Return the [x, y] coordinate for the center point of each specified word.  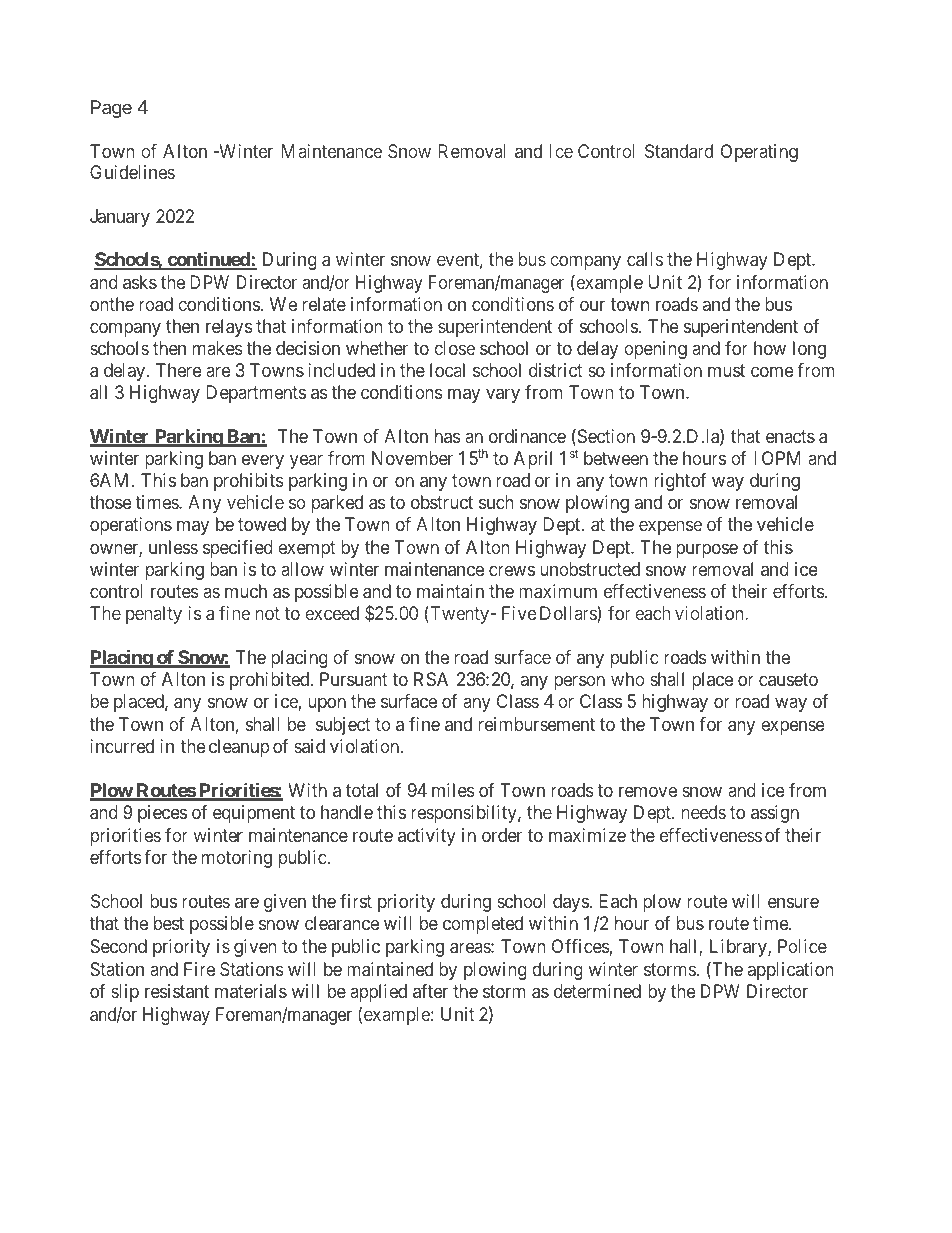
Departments [256, 394]
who [627, 679]
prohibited [271, 681]
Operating [759, 153]
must [726, 370]
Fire [199, 969]
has [447, 436]
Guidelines [132, 172]
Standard [679, 151]
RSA [431, 679]
